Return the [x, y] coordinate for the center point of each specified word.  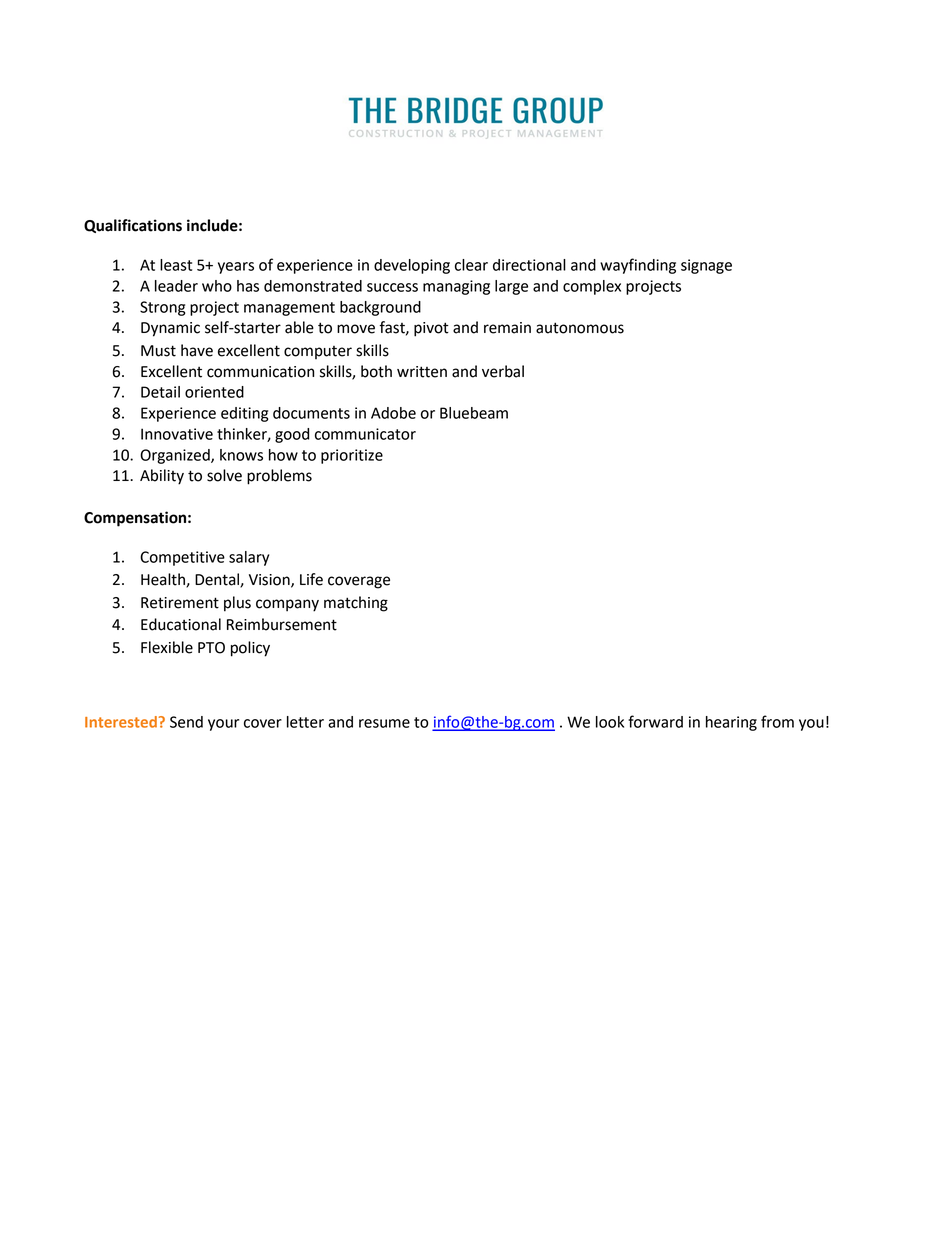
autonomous [580, 328]
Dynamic [170, 329]
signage [706, 266]
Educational [181, 624]
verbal [503, 371]
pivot [431, 329]
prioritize [352, 456]
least [176, 265]
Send [186, 722]
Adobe [393, 413]
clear [471, 265]
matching [356, 604]
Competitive [182, 558]
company [287, 605]
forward [655, 721]
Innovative [177, 434]
